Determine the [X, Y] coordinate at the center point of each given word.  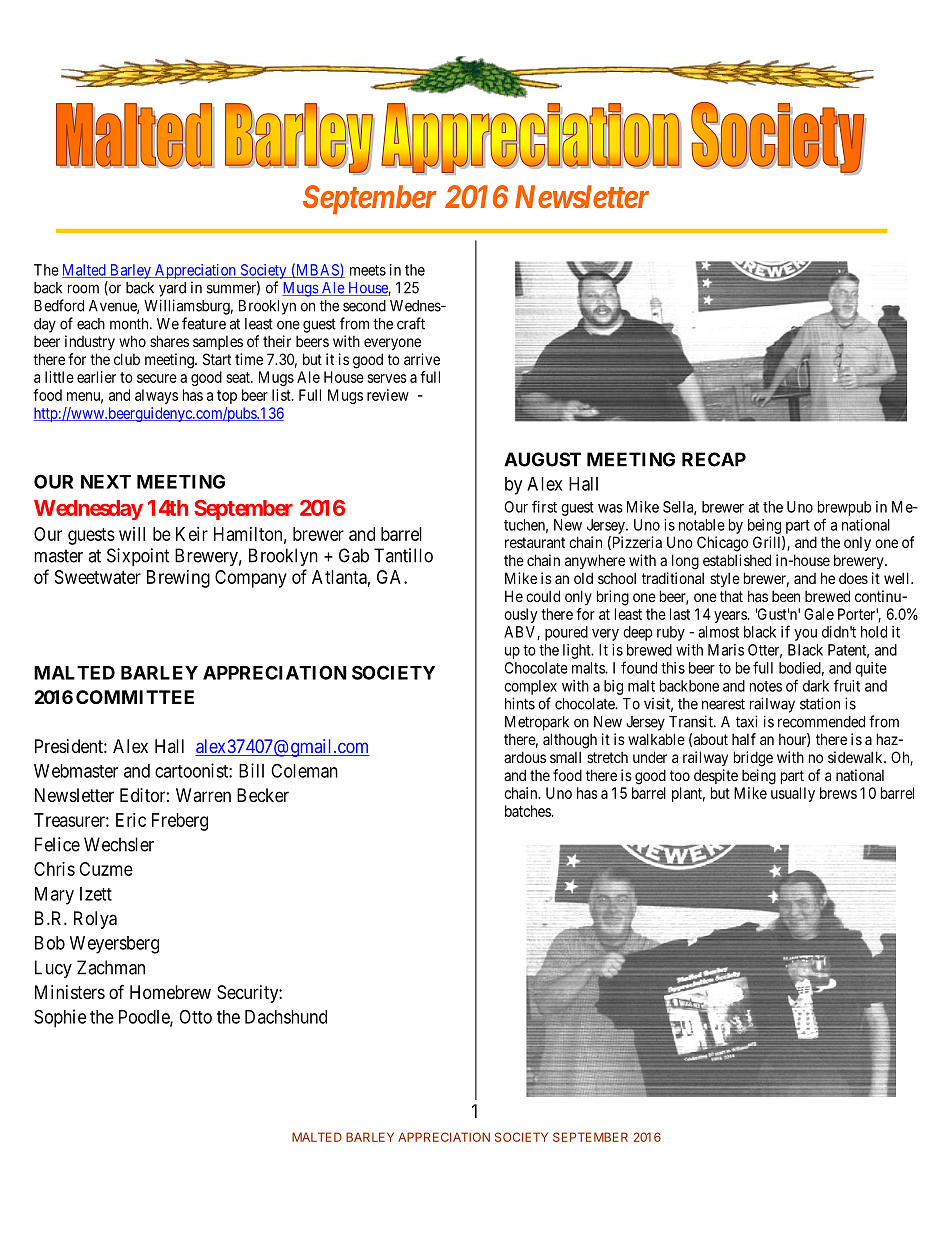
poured [566, 633]
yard [172, 289]
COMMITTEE [135, 697]
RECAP [714, 459]
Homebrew [170, 992]
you [805, 635]
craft [411, 323]
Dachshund [286, 1017]
